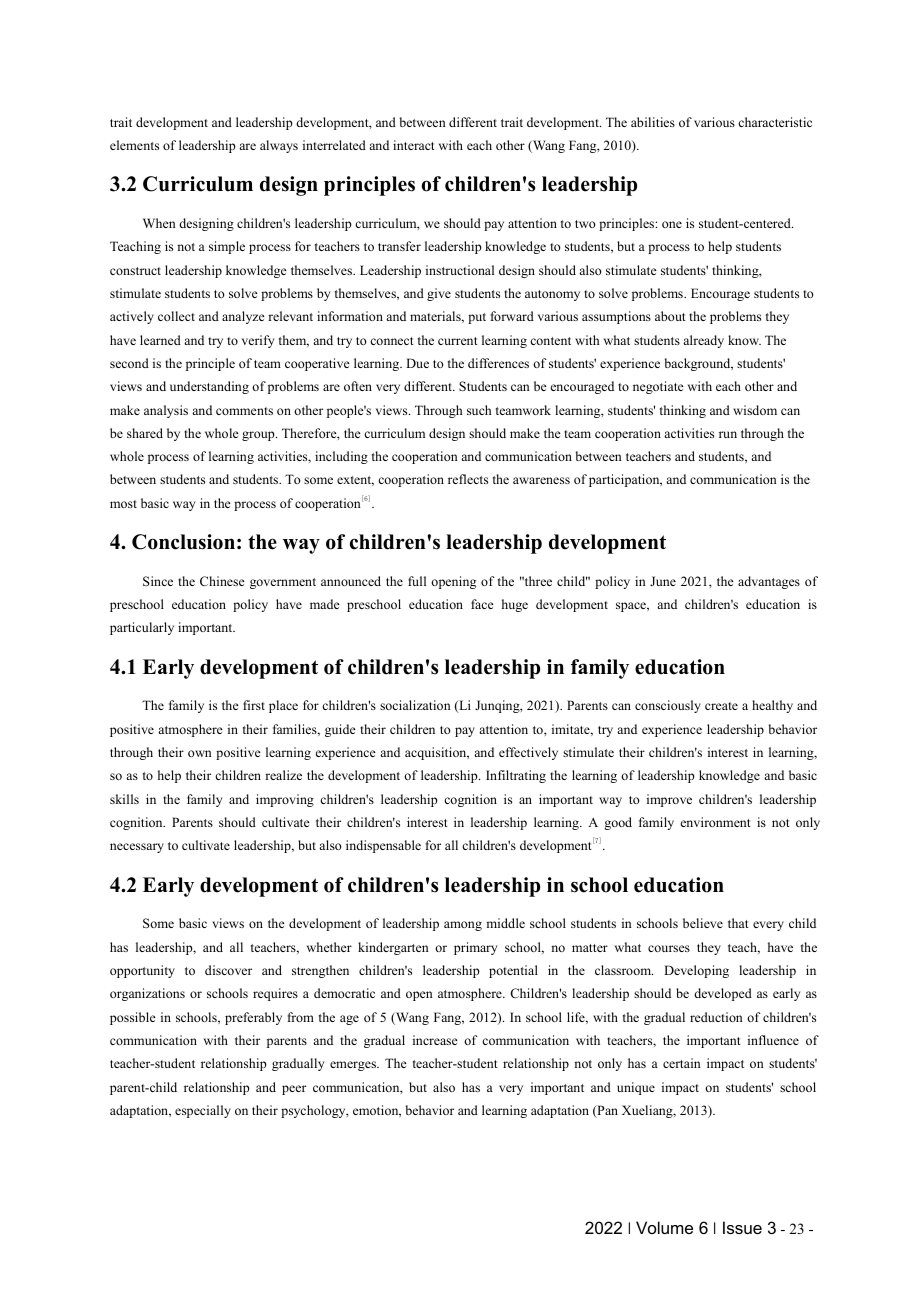 The height and width of the screenshot is (1308, 924). I want to click on first, so click(254, 705).
